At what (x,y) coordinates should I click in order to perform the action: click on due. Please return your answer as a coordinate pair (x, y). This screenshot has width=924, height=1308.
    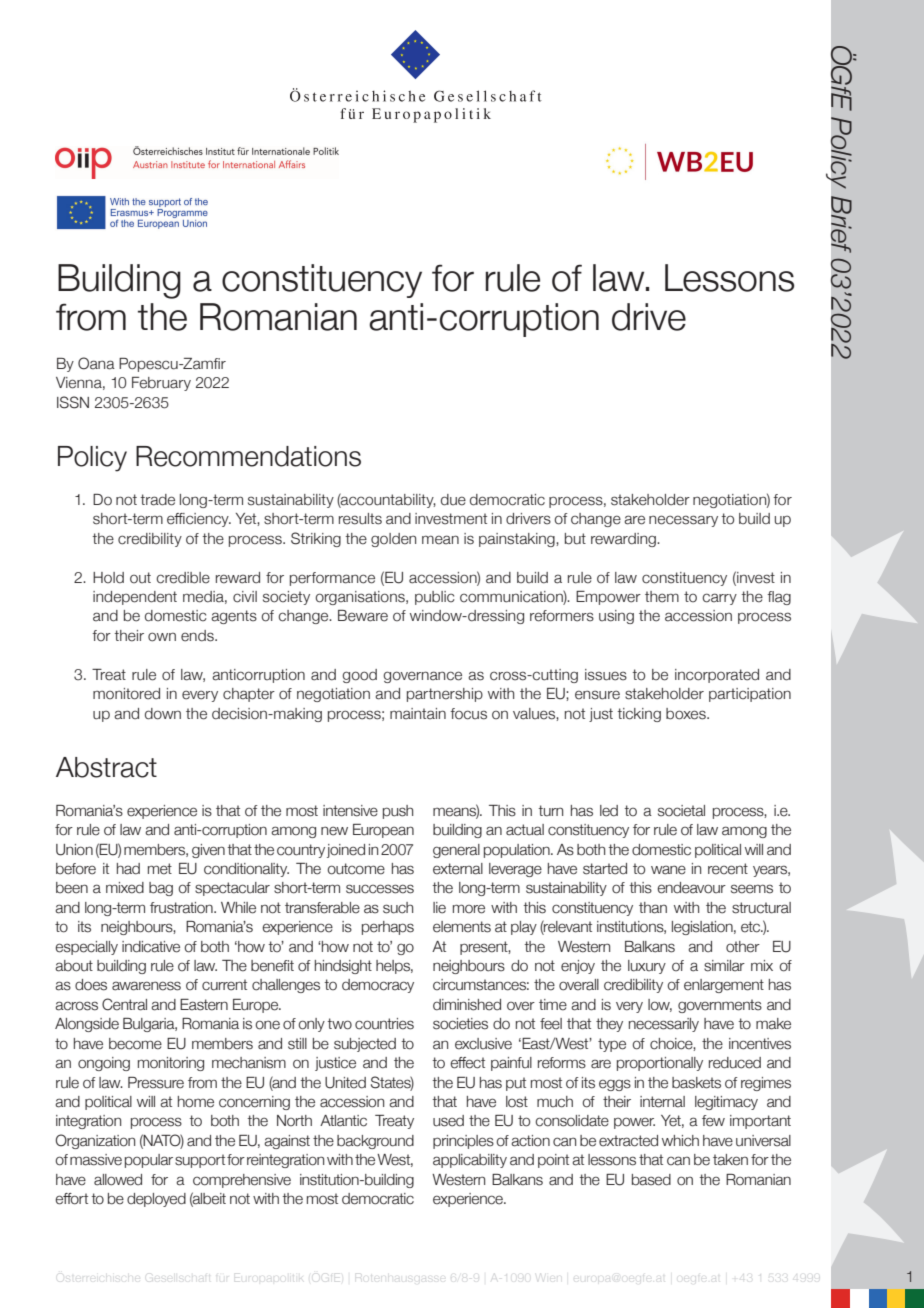
    Looking at the image, I should click on (453, 500).
